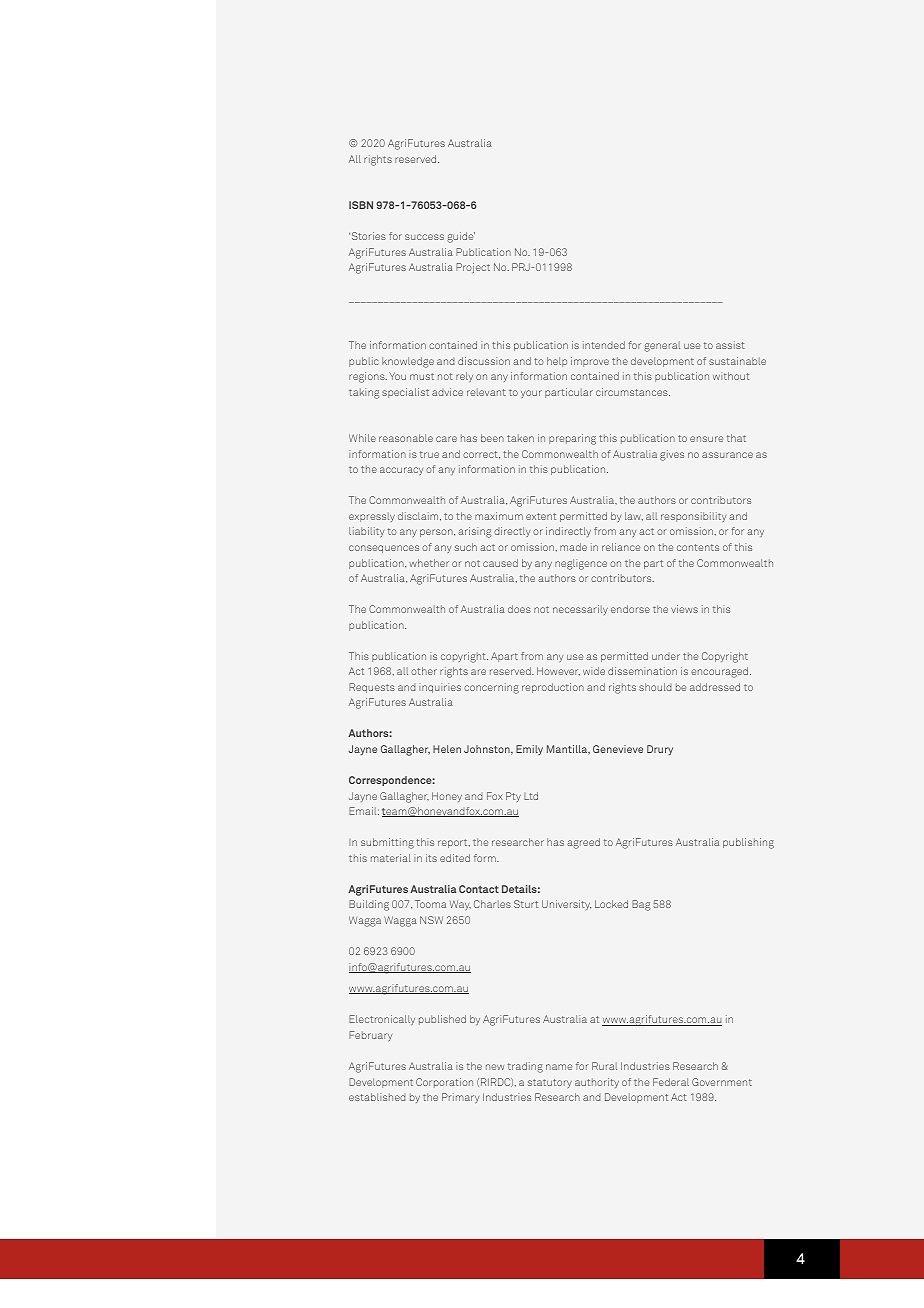 This image has width=924, height=1308. What do you see at coordinates (473, 268) in the image?
I see `Project` at bounding box center [473, 268].
